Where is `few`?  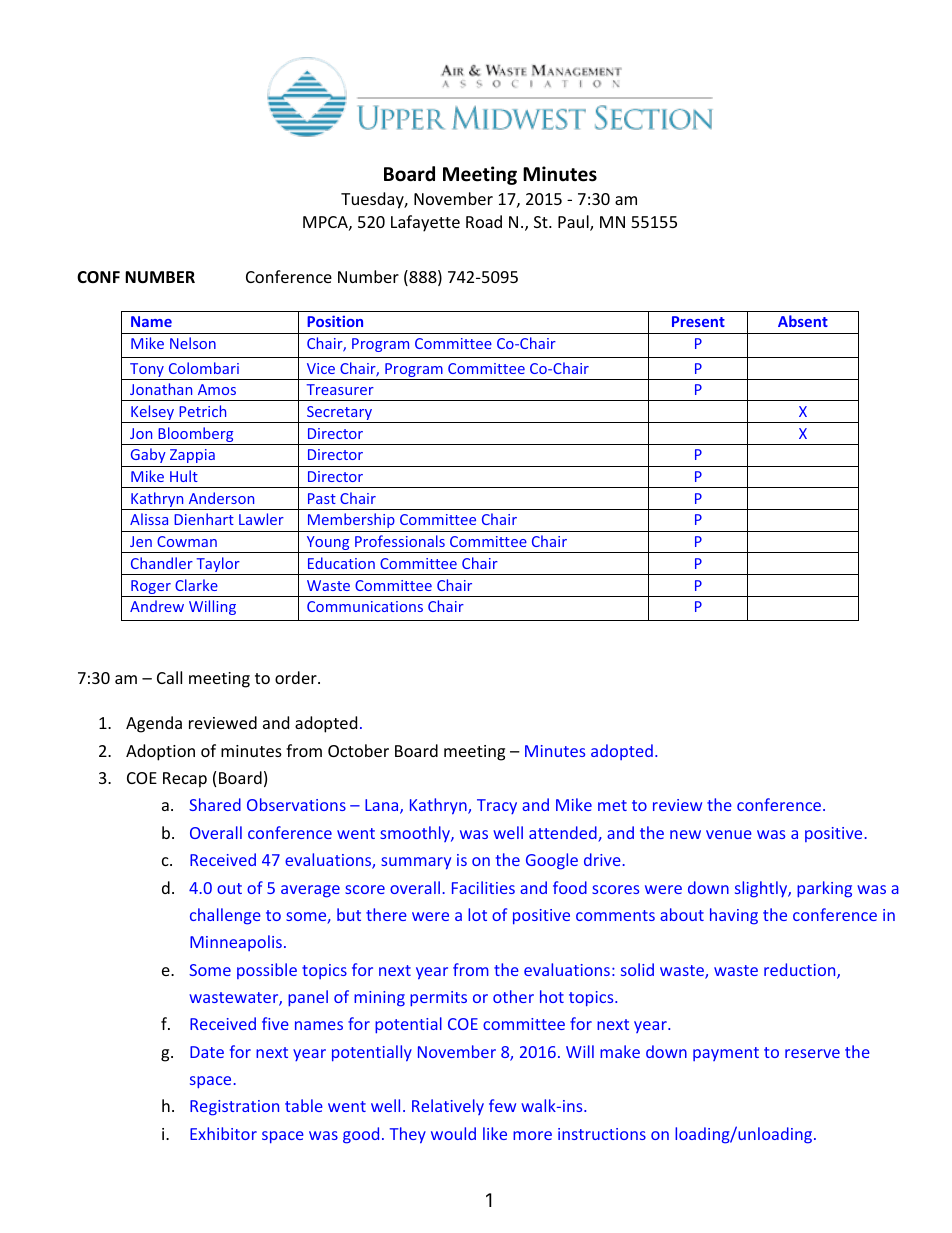
few is located at coordinates (502, 1105).
